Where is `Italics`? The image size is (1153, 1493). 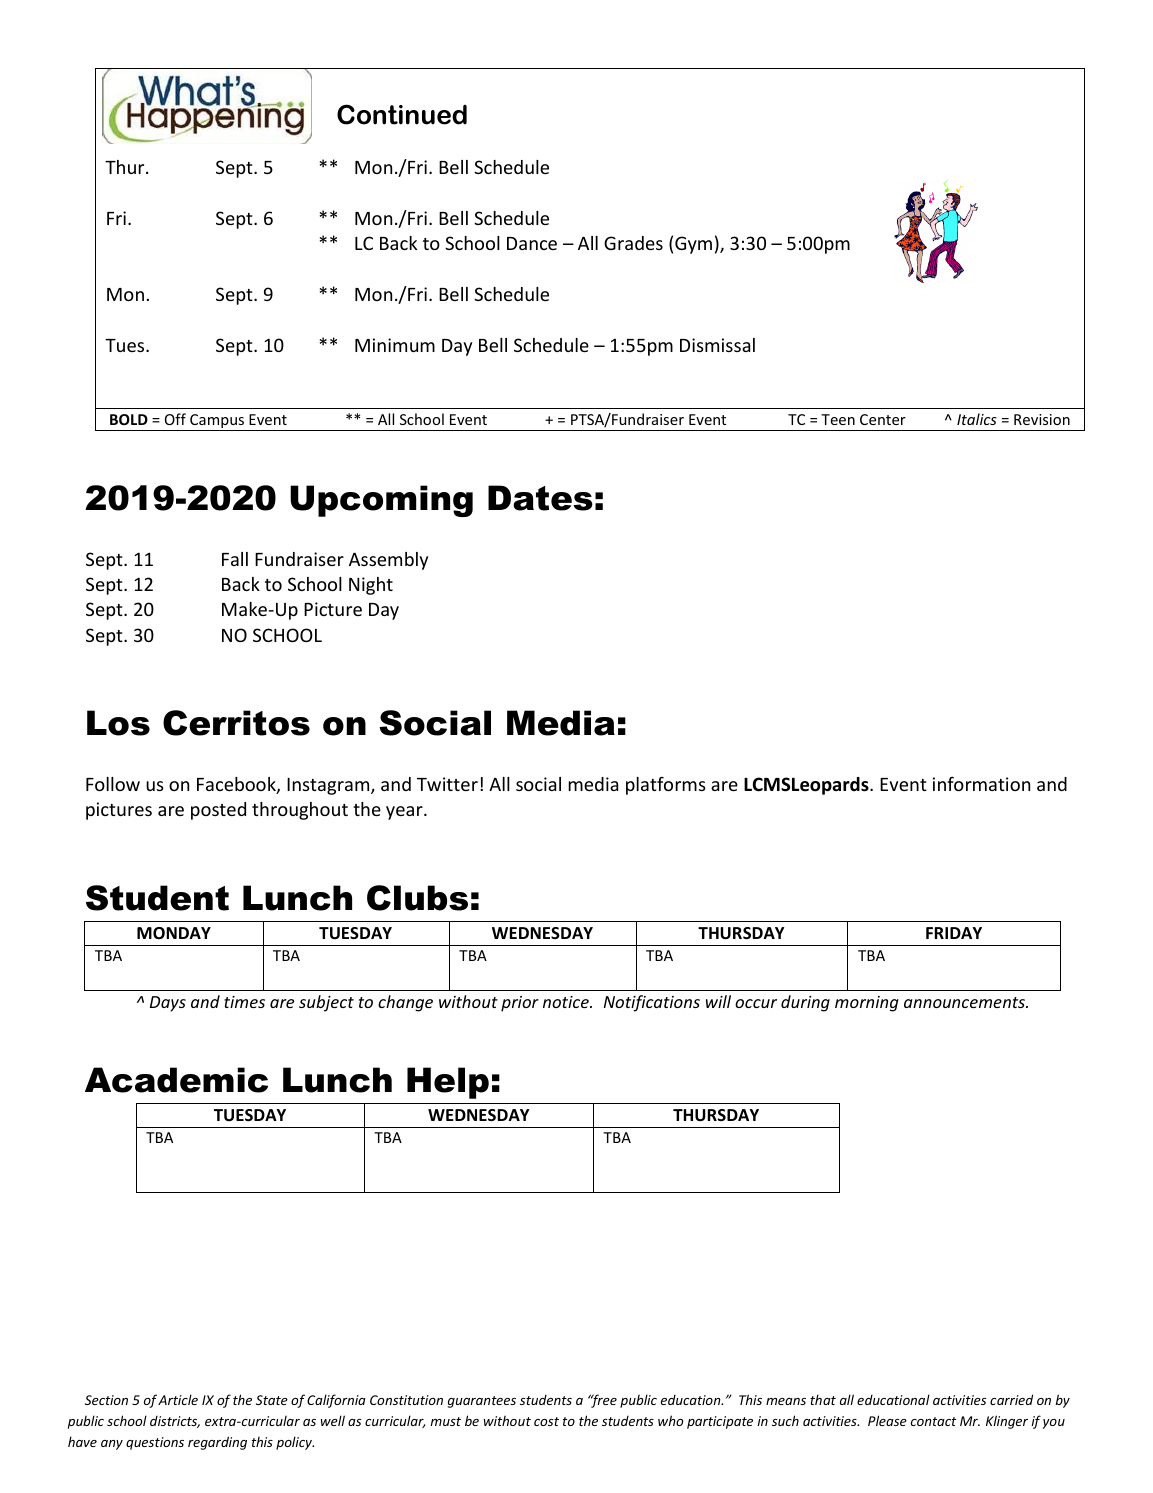 Italics is located at coordinates (977, 419).
